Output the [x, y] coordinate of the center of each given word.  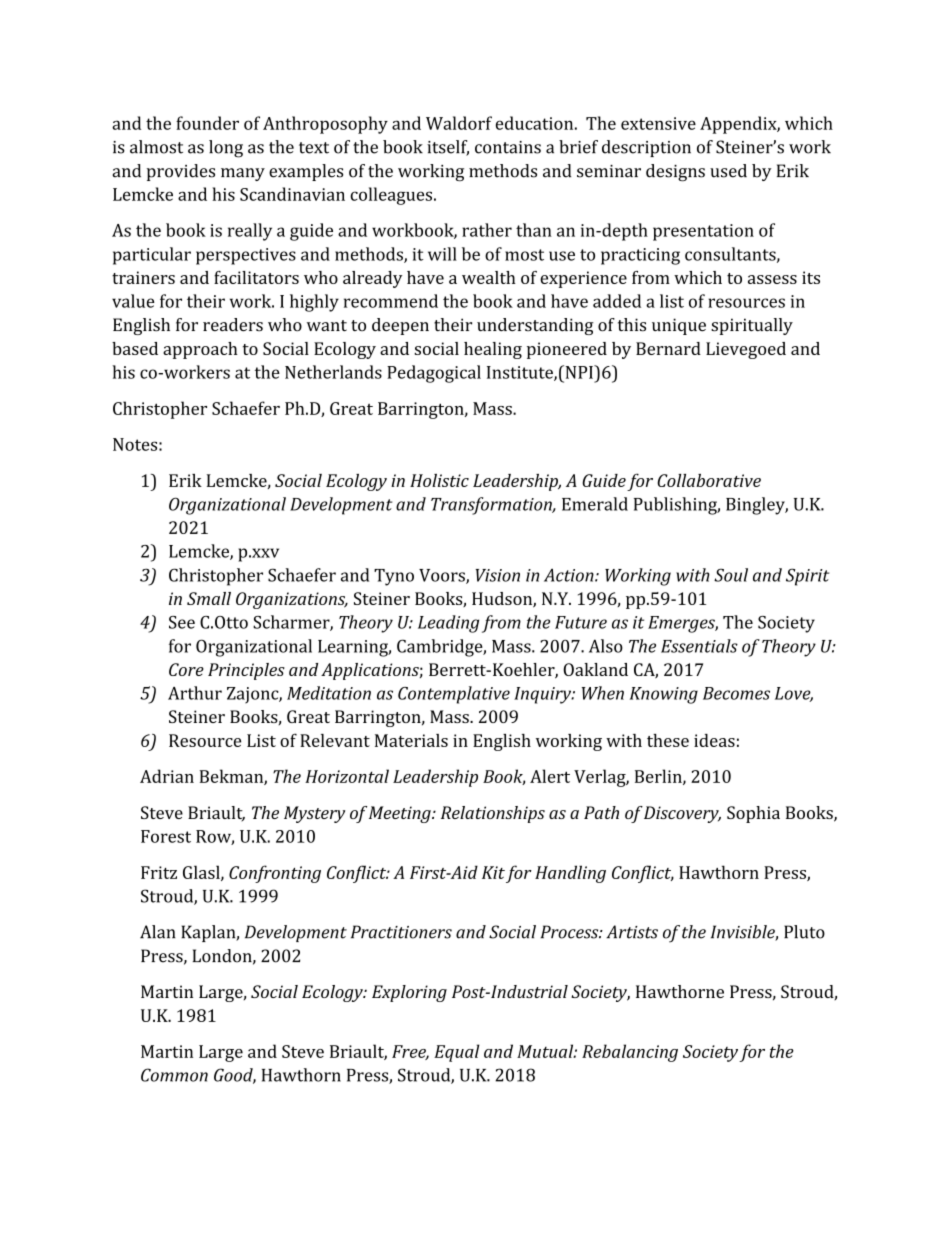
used [728, 171]
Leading [448, 624]
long [226, 149]
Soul [731, 575]
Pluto [804, 932]
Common [174, 1075]
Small [209, 598]
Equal [457, 1053]
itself [448, 148]
